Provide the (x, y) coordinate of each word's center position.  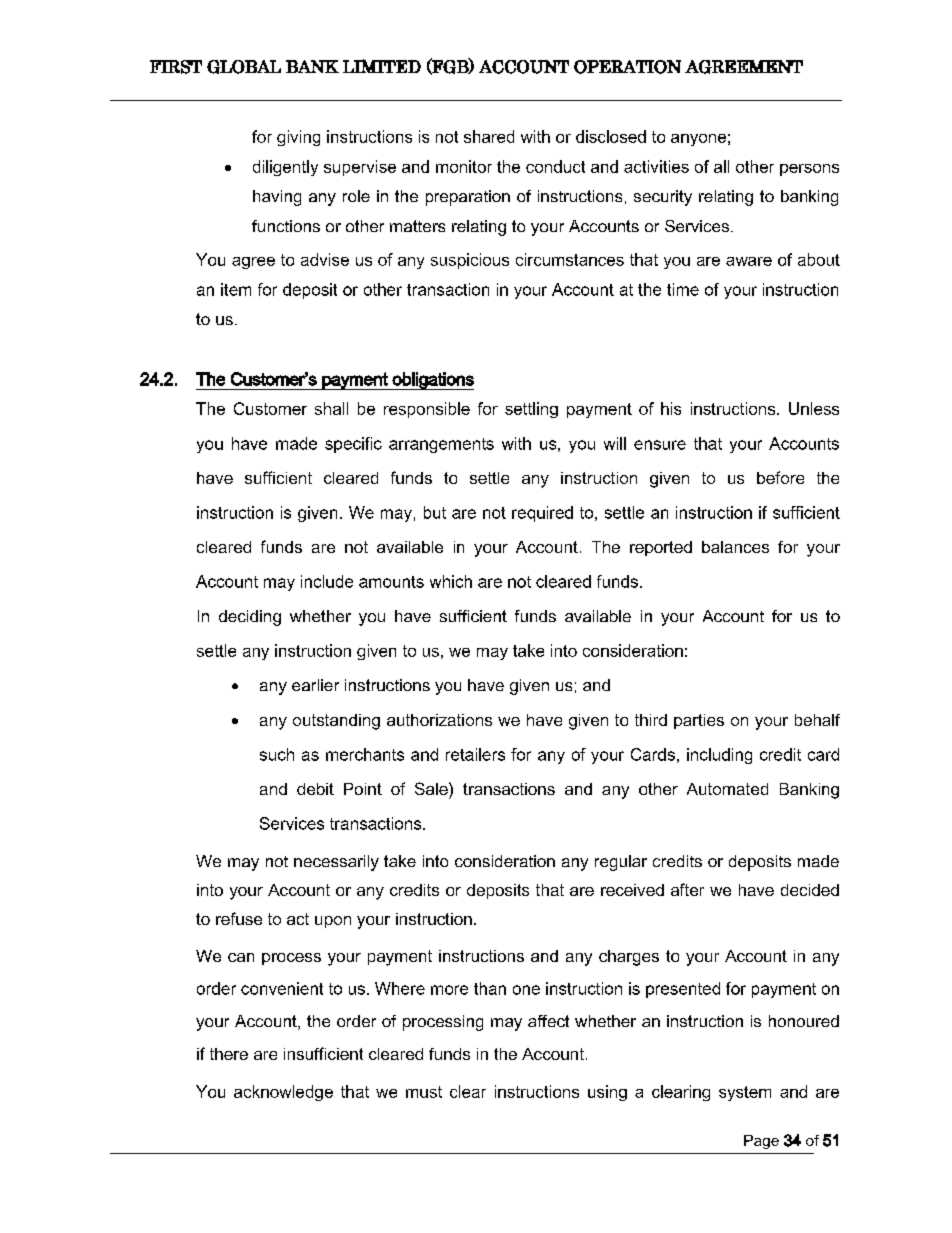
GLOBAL (244, 67)
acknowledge (283, 1093)
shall (331, 408)
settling (531, 410)
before (780, 477)
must (424, 1092)
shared (489, 136)
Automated (727, 789)
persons (809, 170)
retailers (475, 754)
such (277, 754)
